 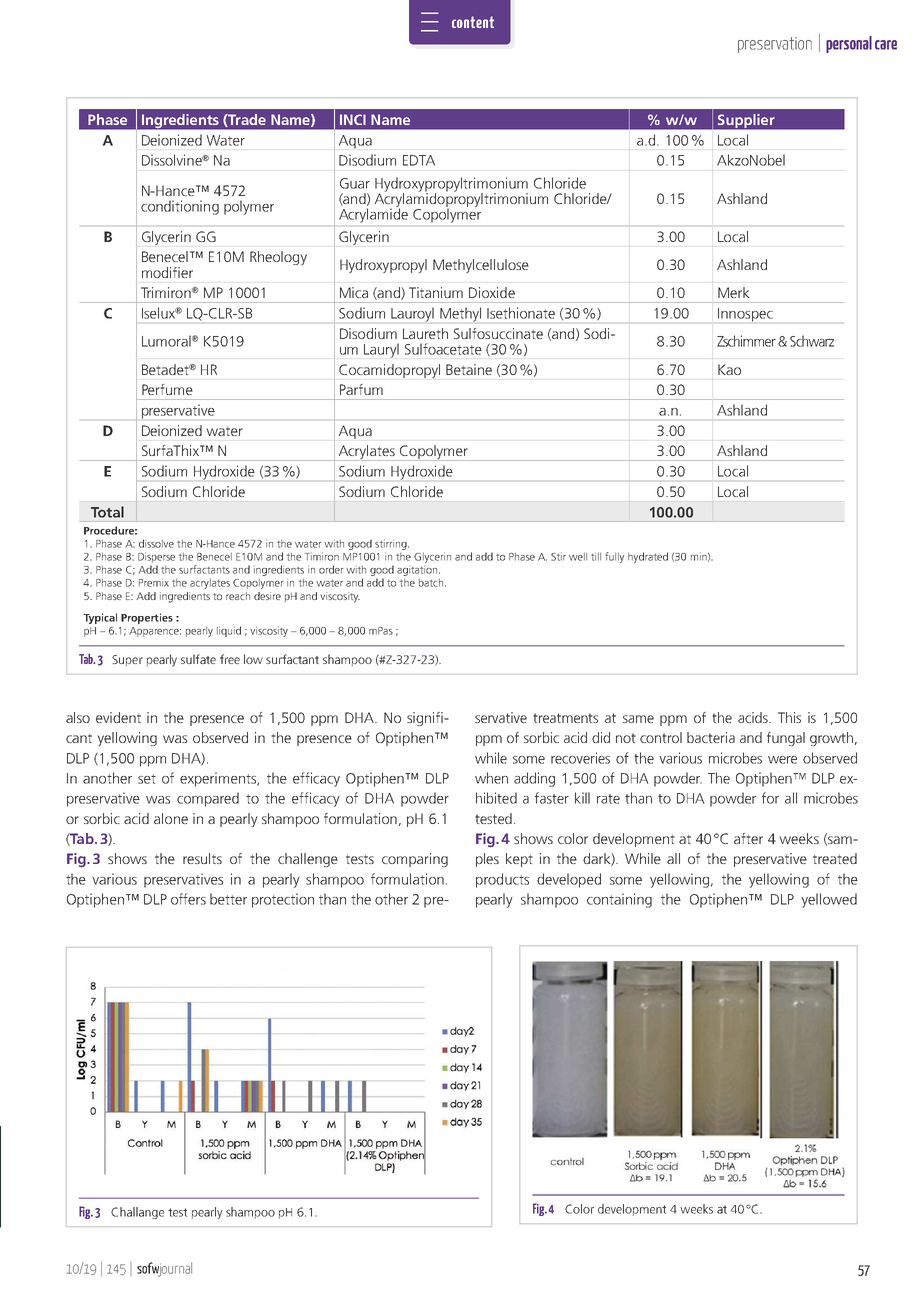 What do you see at coordinates (619, 900) in the document?
I see `containing` at bounding box center [619, 900].
